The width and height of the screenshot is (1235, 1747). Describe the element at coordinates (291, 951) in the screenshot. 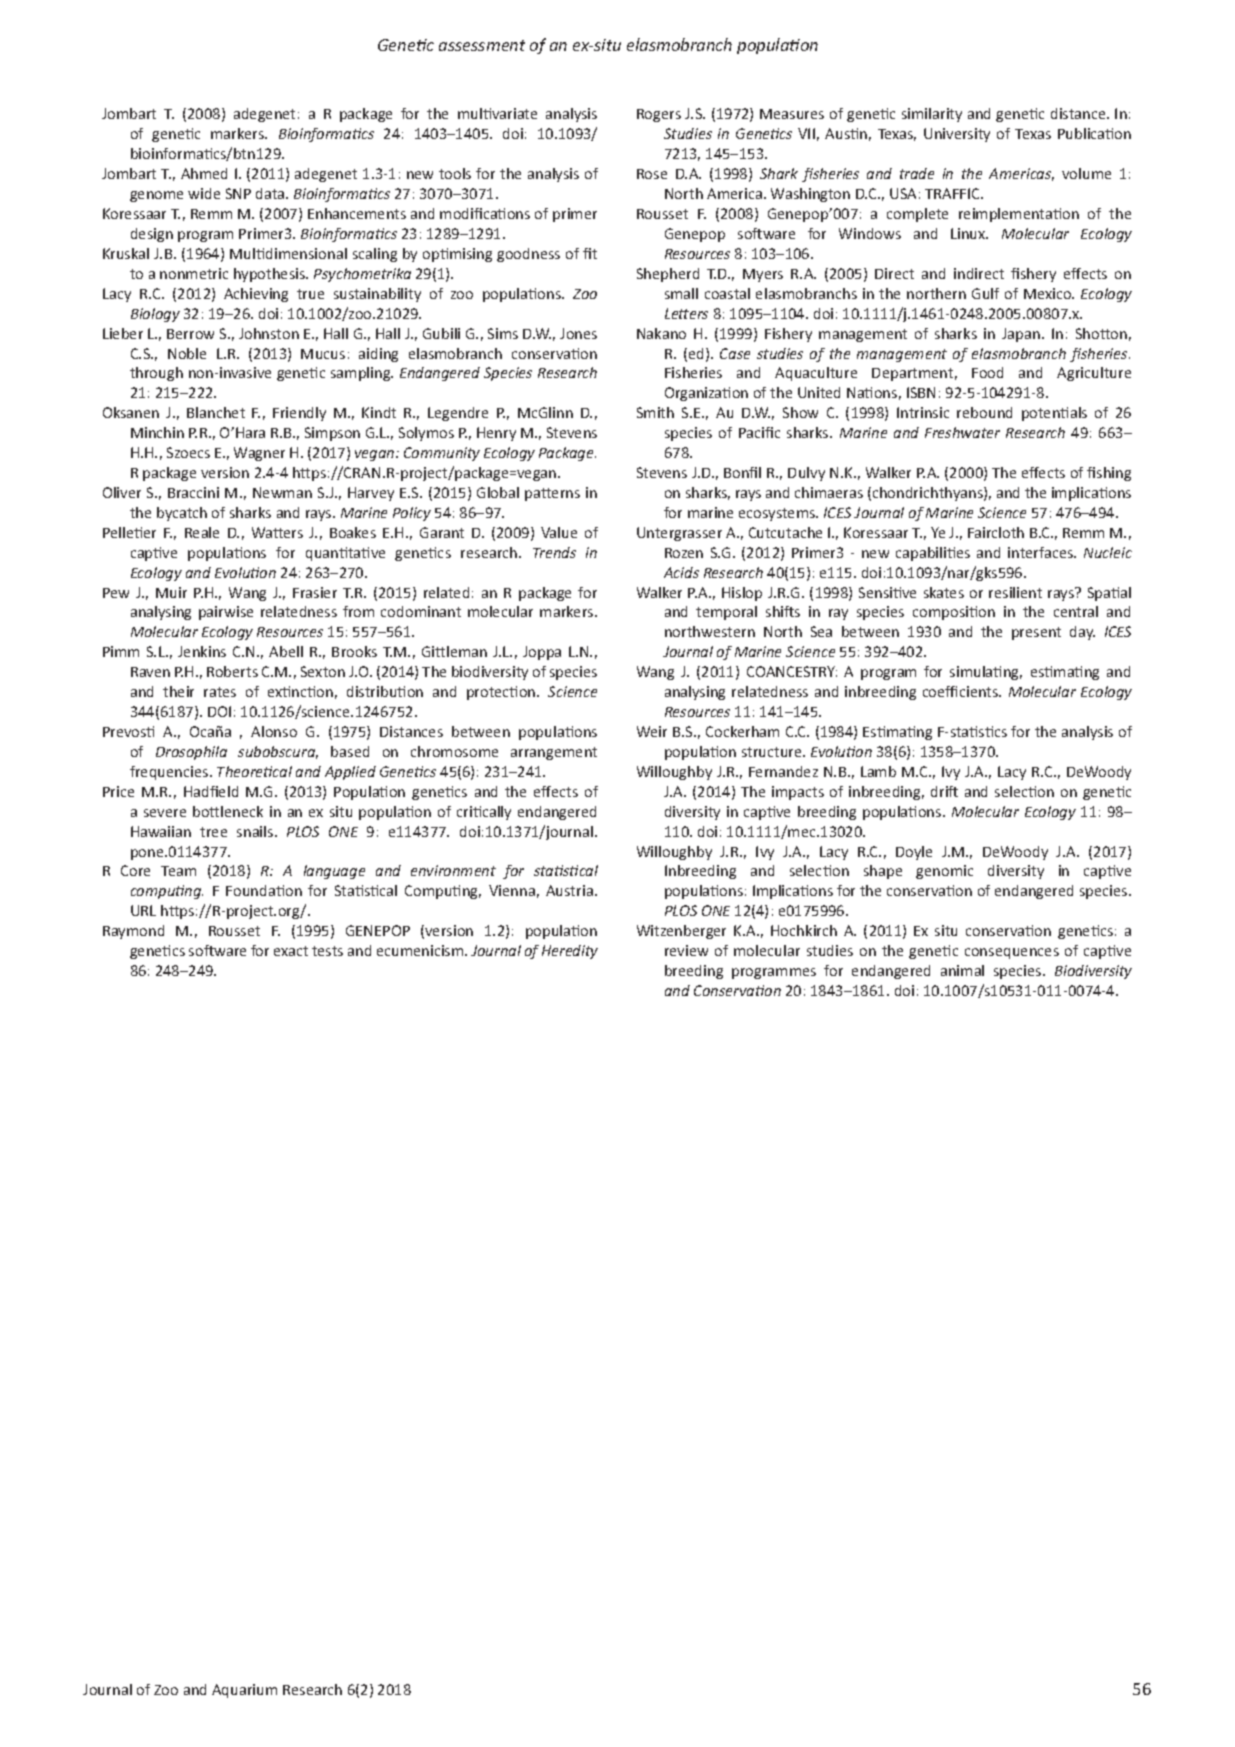

I see `exact` at that location.
